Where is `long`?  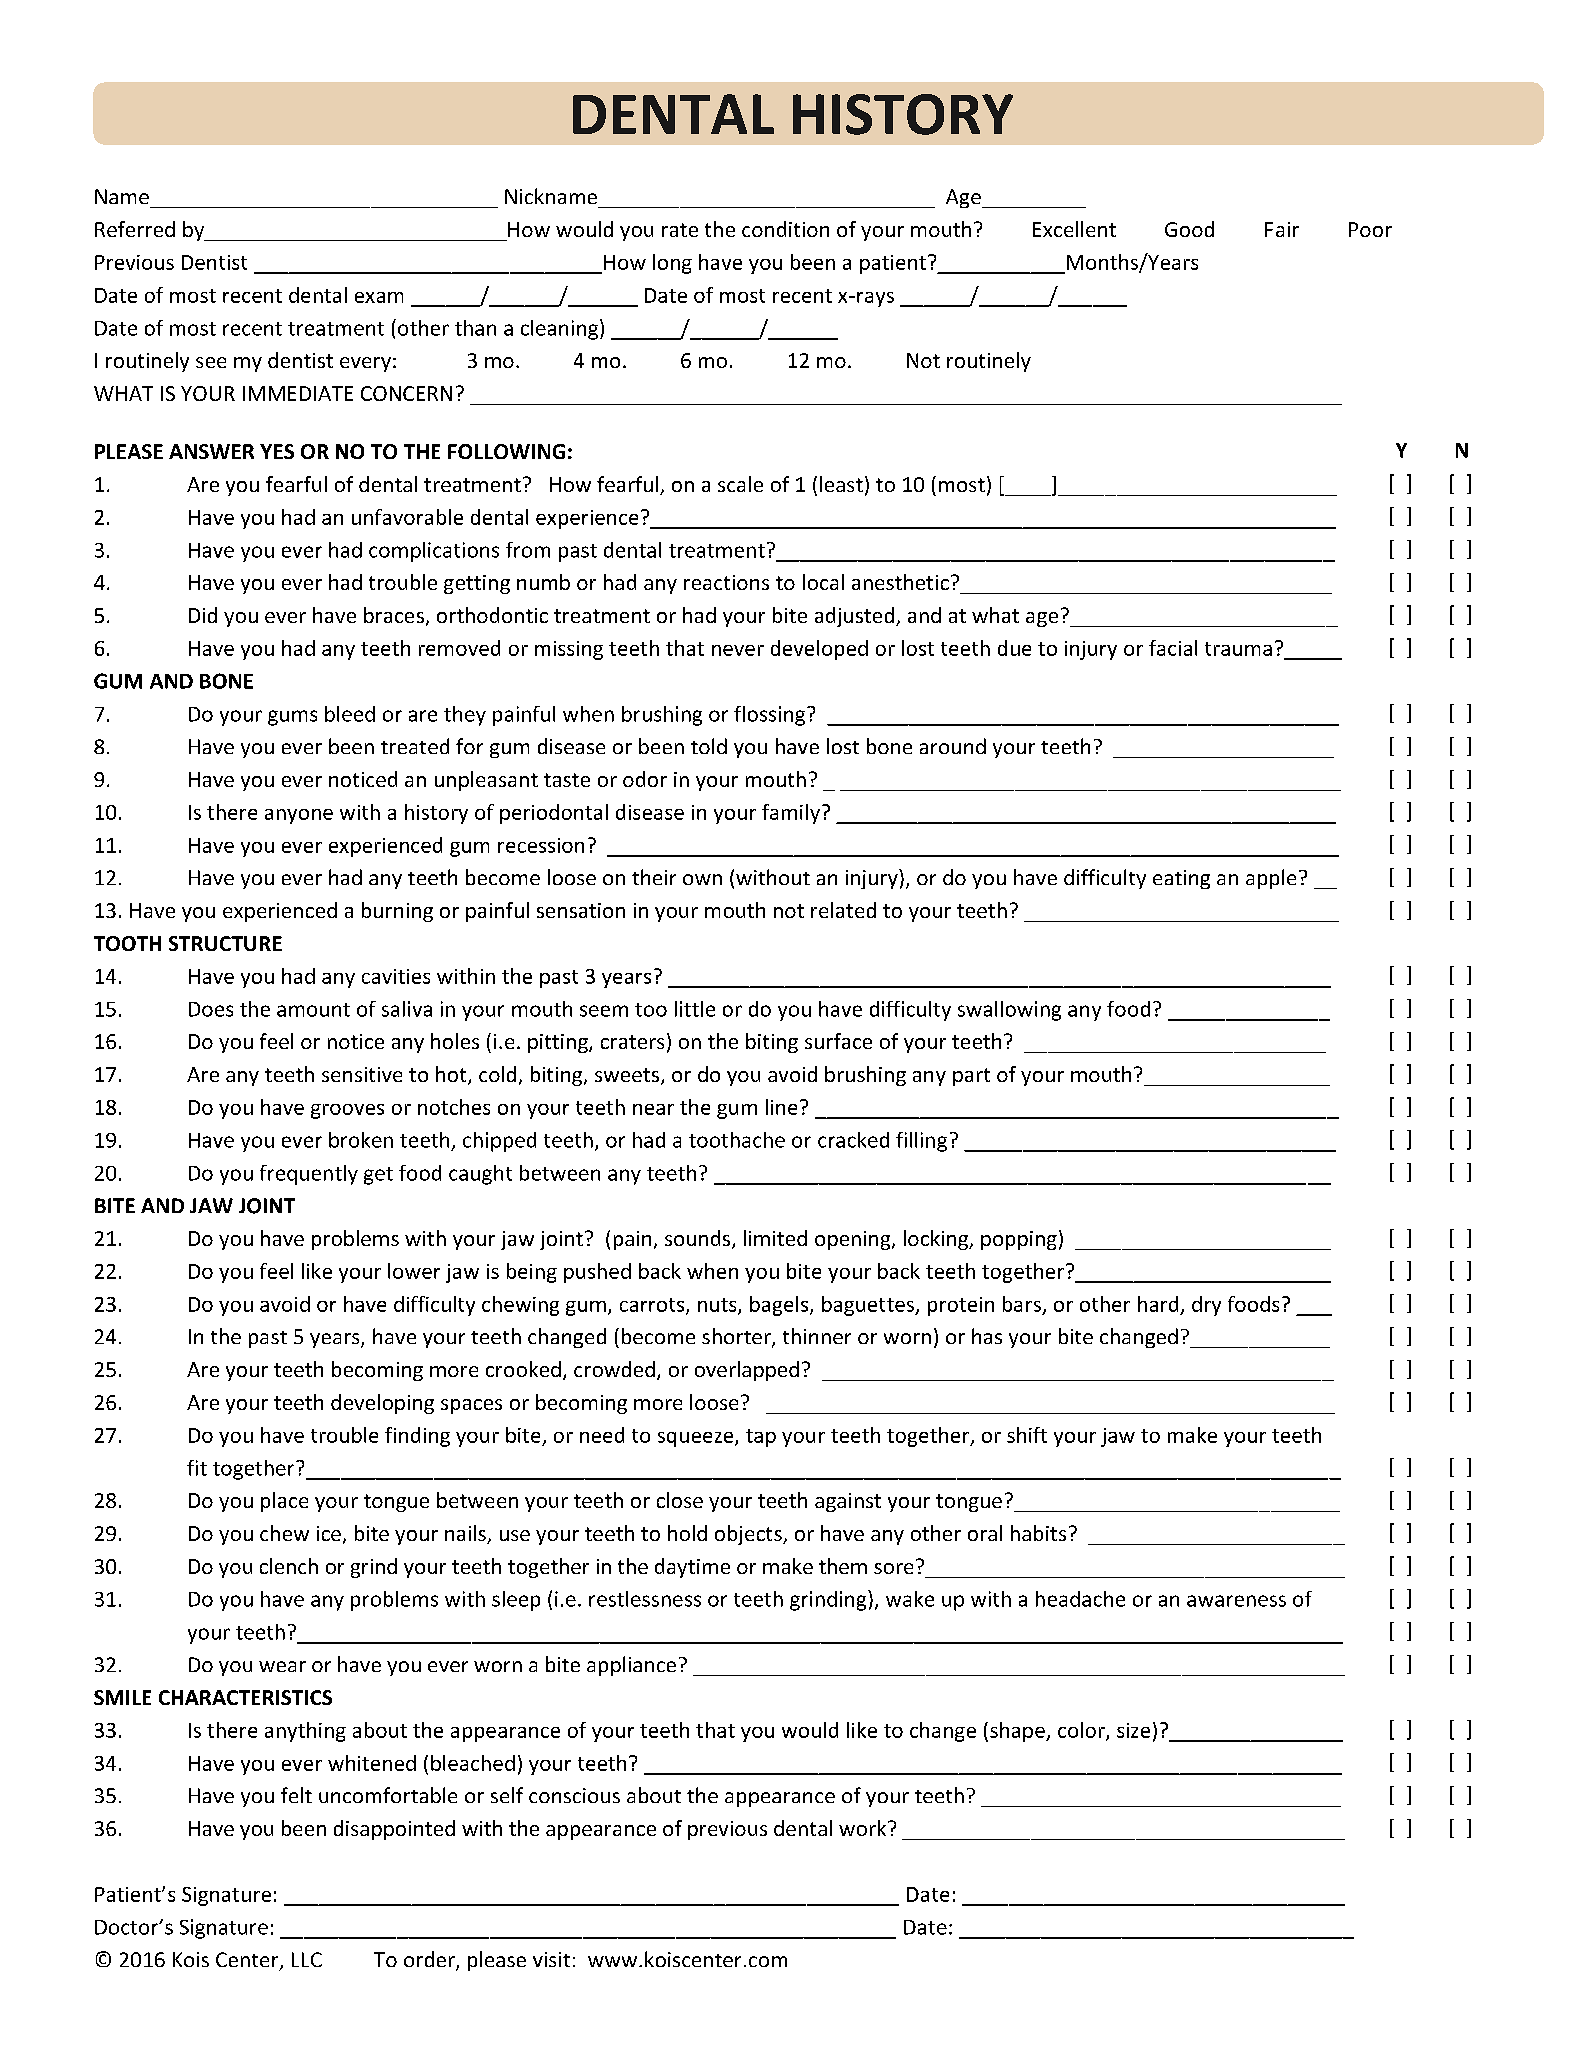
long is located at coordinates (672, 264).
